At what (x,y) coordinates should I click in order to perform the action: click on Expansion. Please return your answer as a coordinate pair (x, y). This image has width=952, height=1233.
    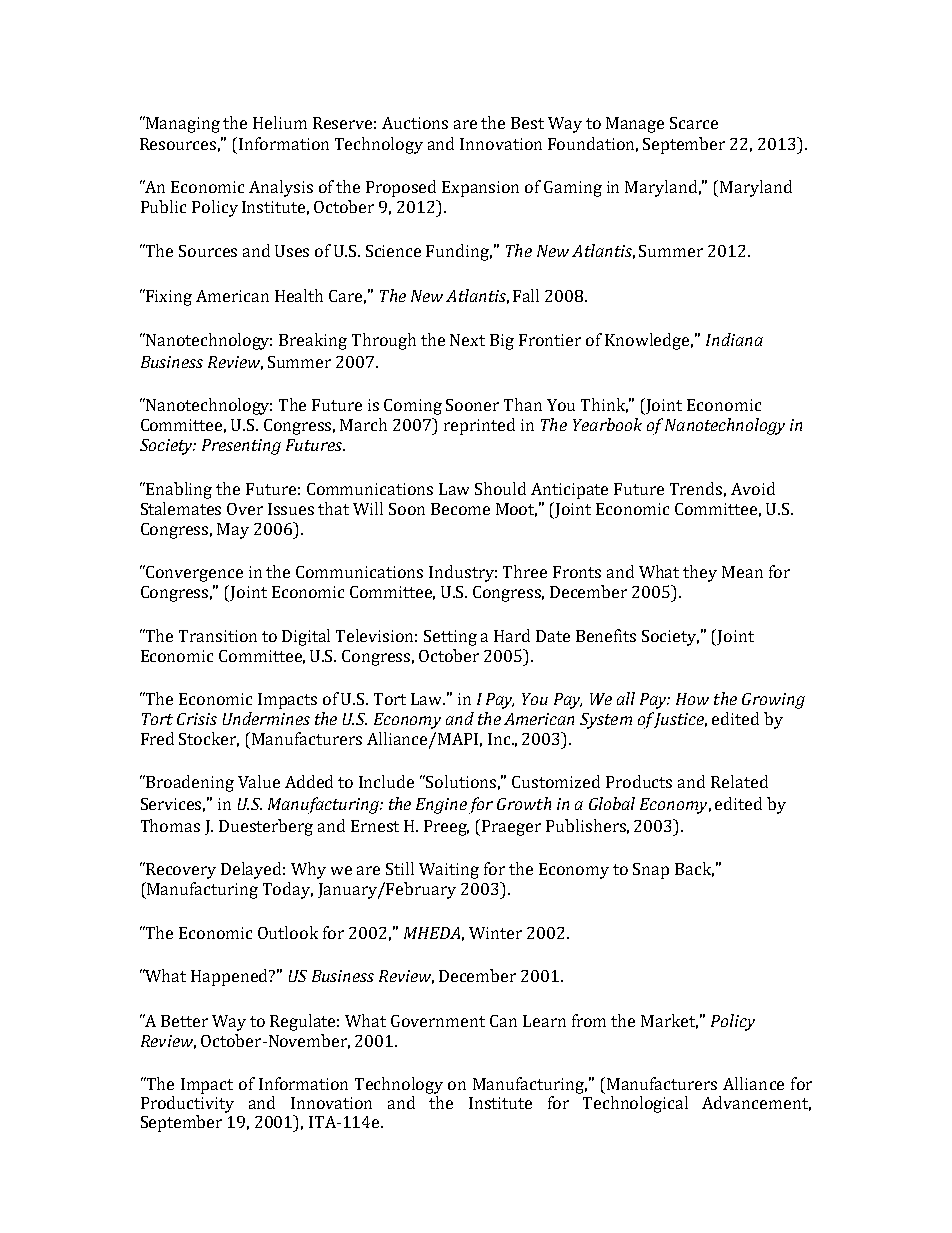
    Looking at the image, I should click on (480, 189).
